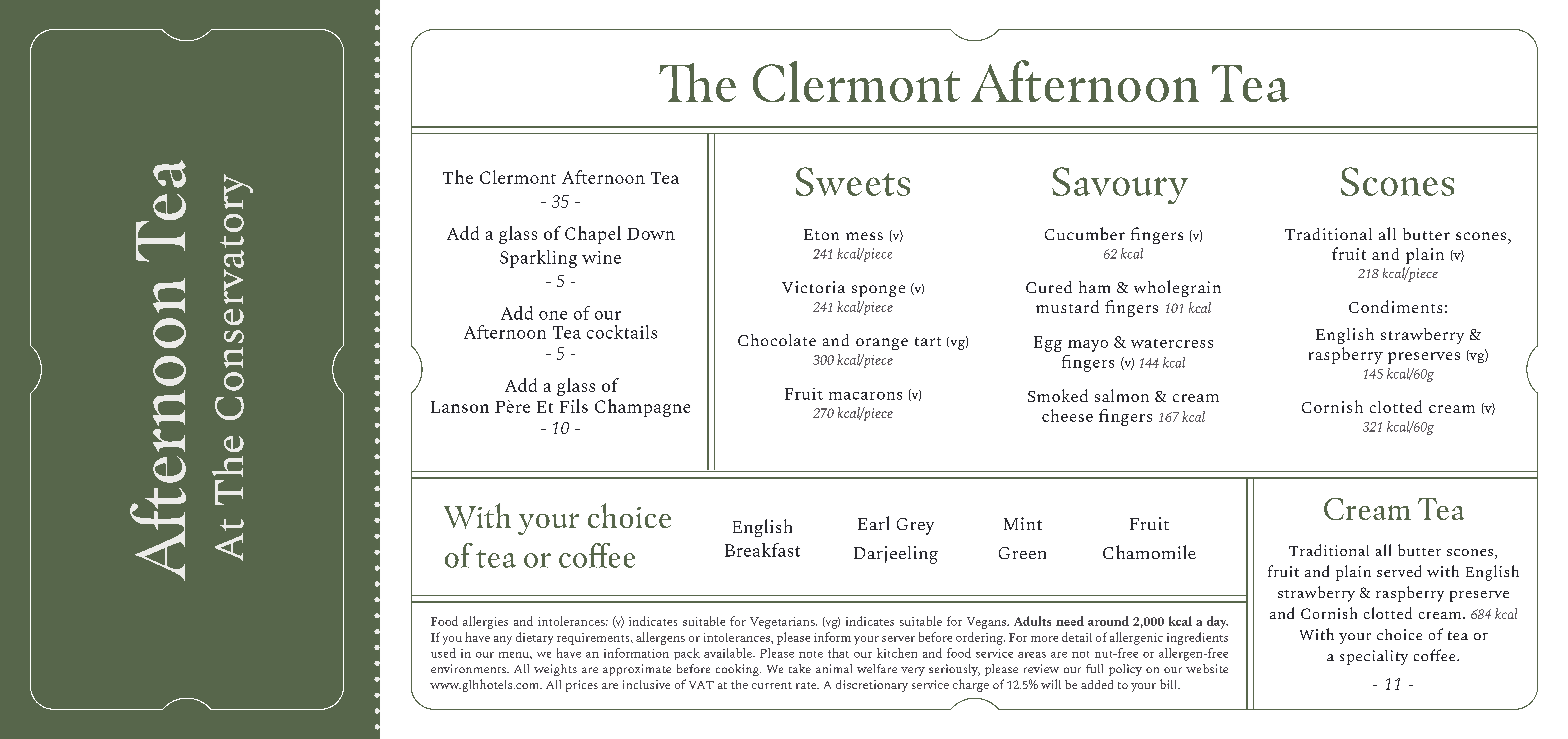 The image size is (1568, 739). I want to click on Grey, so click(915, 526).
